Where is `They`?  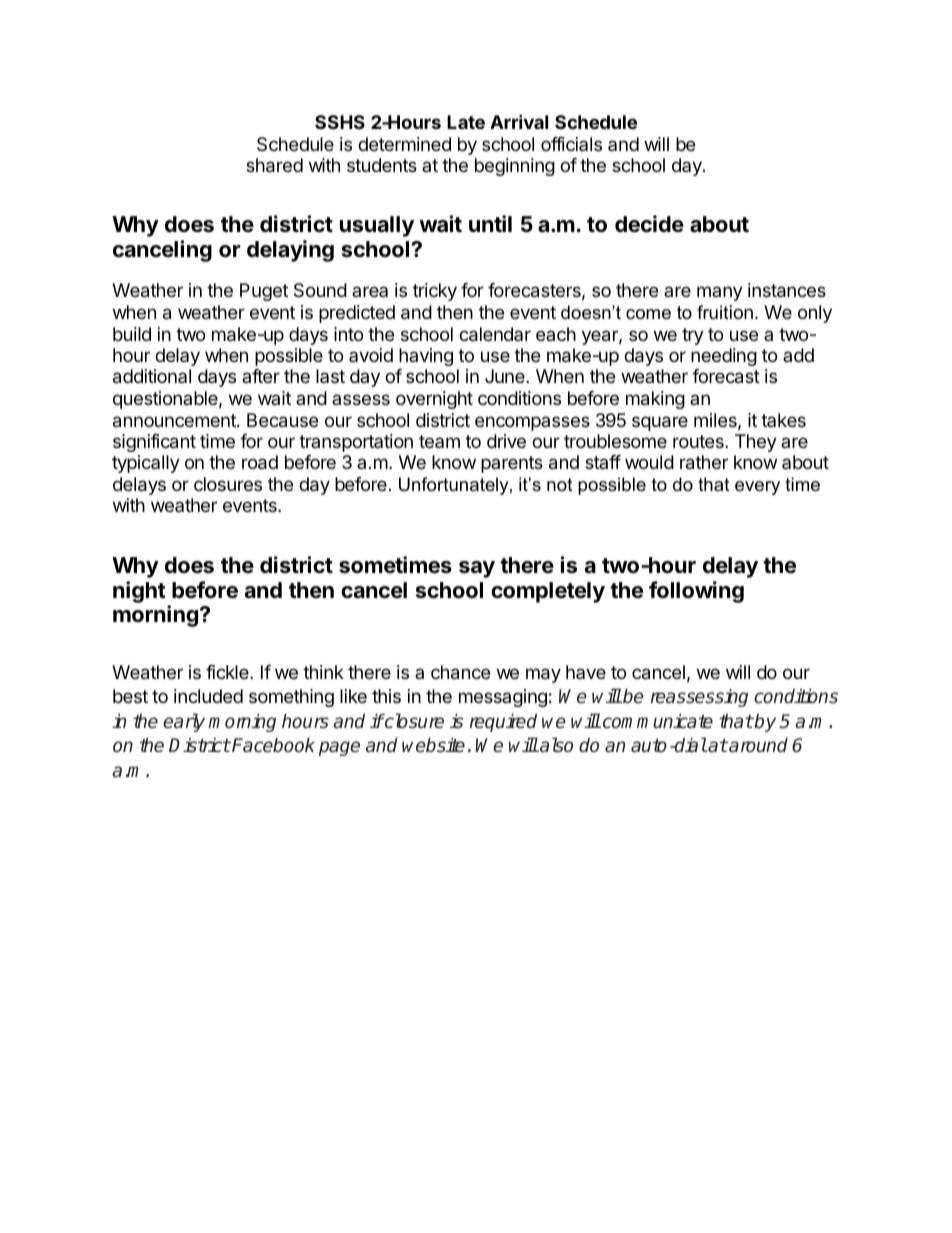
They is located at coordinates (756, 443).
